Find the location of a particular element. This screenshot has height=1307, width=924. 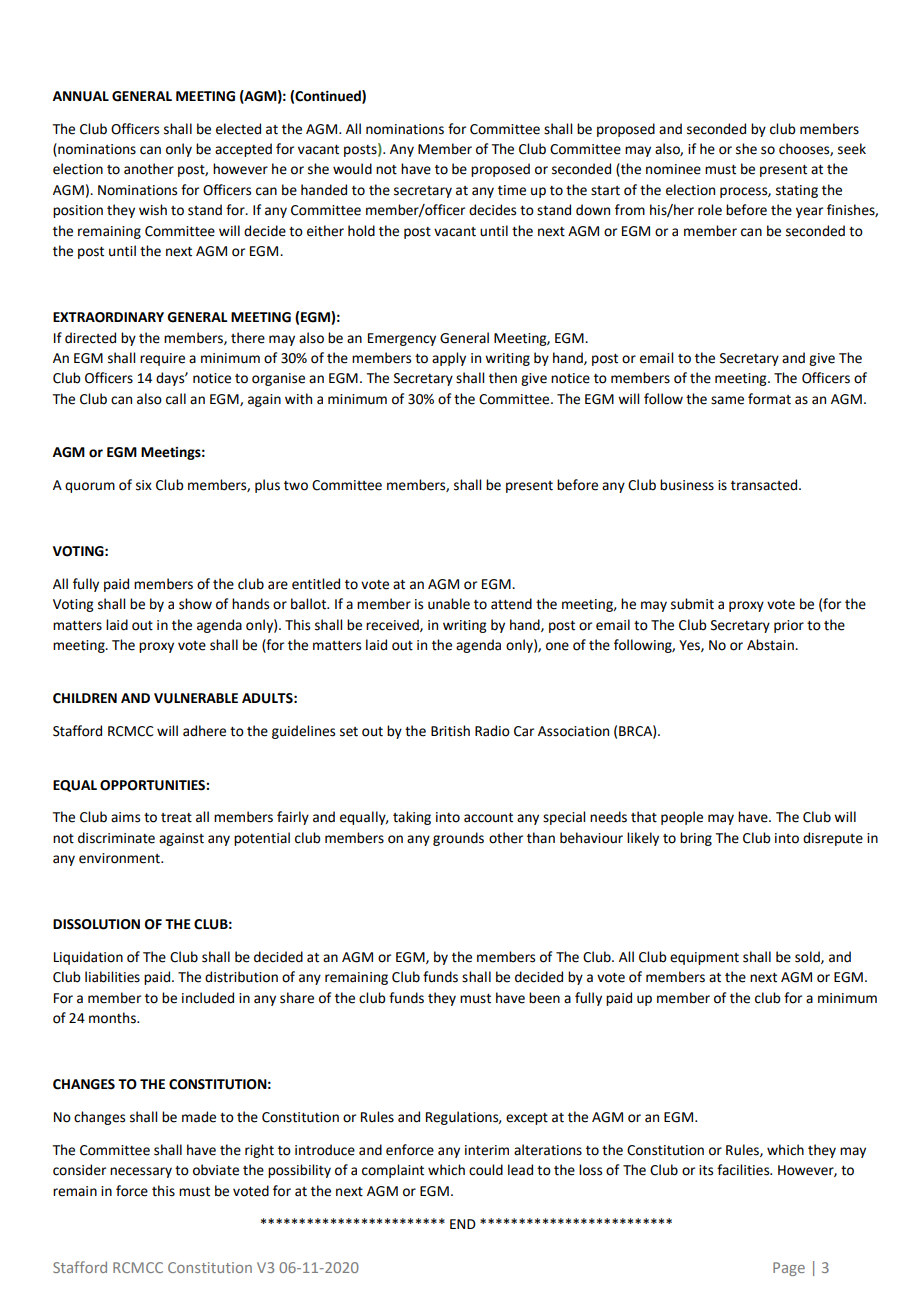

Page is located at coordinates (789, 1269).
